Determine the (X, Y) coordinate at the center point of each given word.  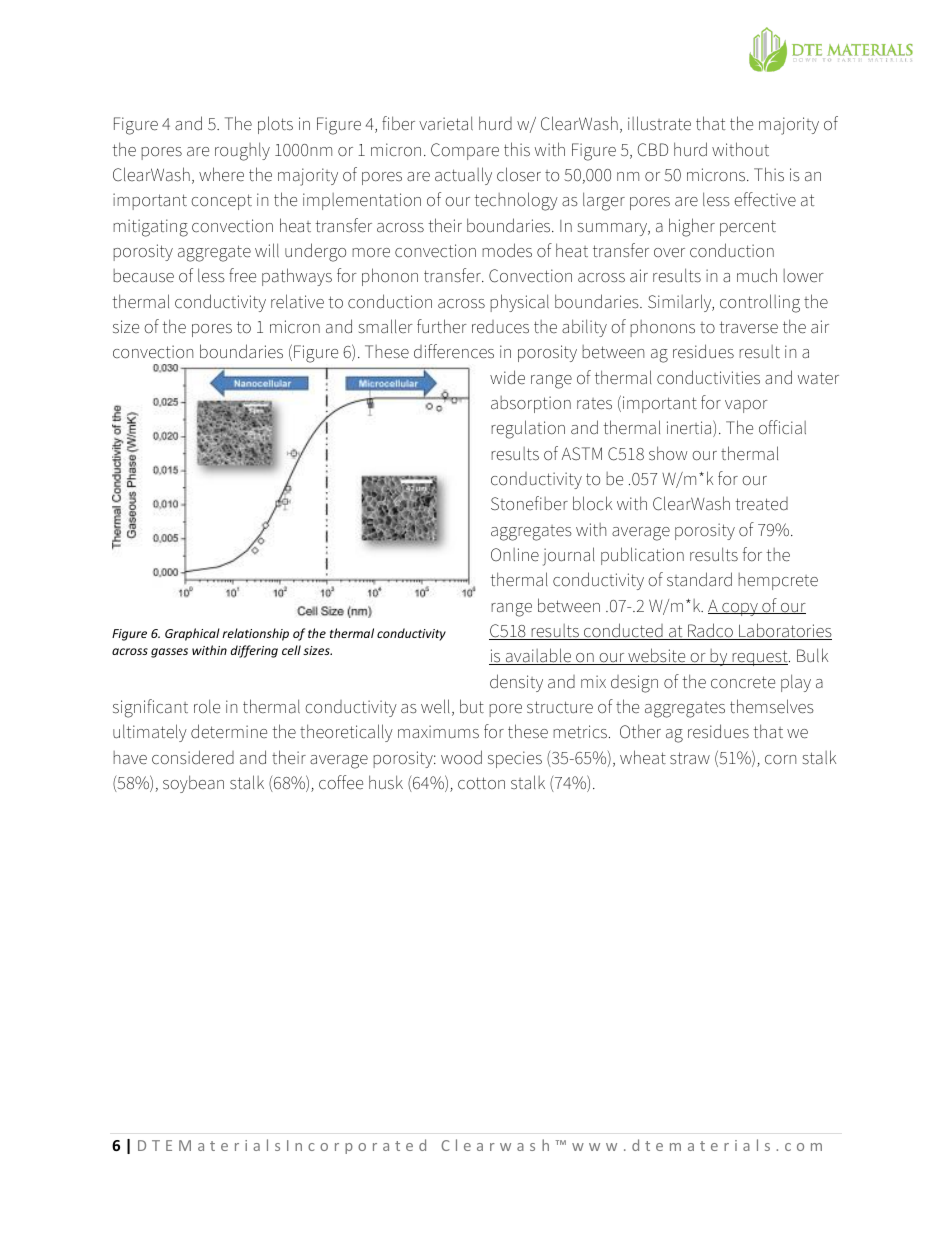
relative (297, 301)
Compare (465, 151)
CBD (653, 150)
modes (507, 250)
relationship (255, 634)
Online (515, 555)
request (760, 658)
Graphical (192, 634)
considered (193, 757)
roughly (242, 151)
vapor (746, 406)
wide (507, 377)
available (538, 656)
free (242, 275)
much (757, 275)
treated (761, 504)
